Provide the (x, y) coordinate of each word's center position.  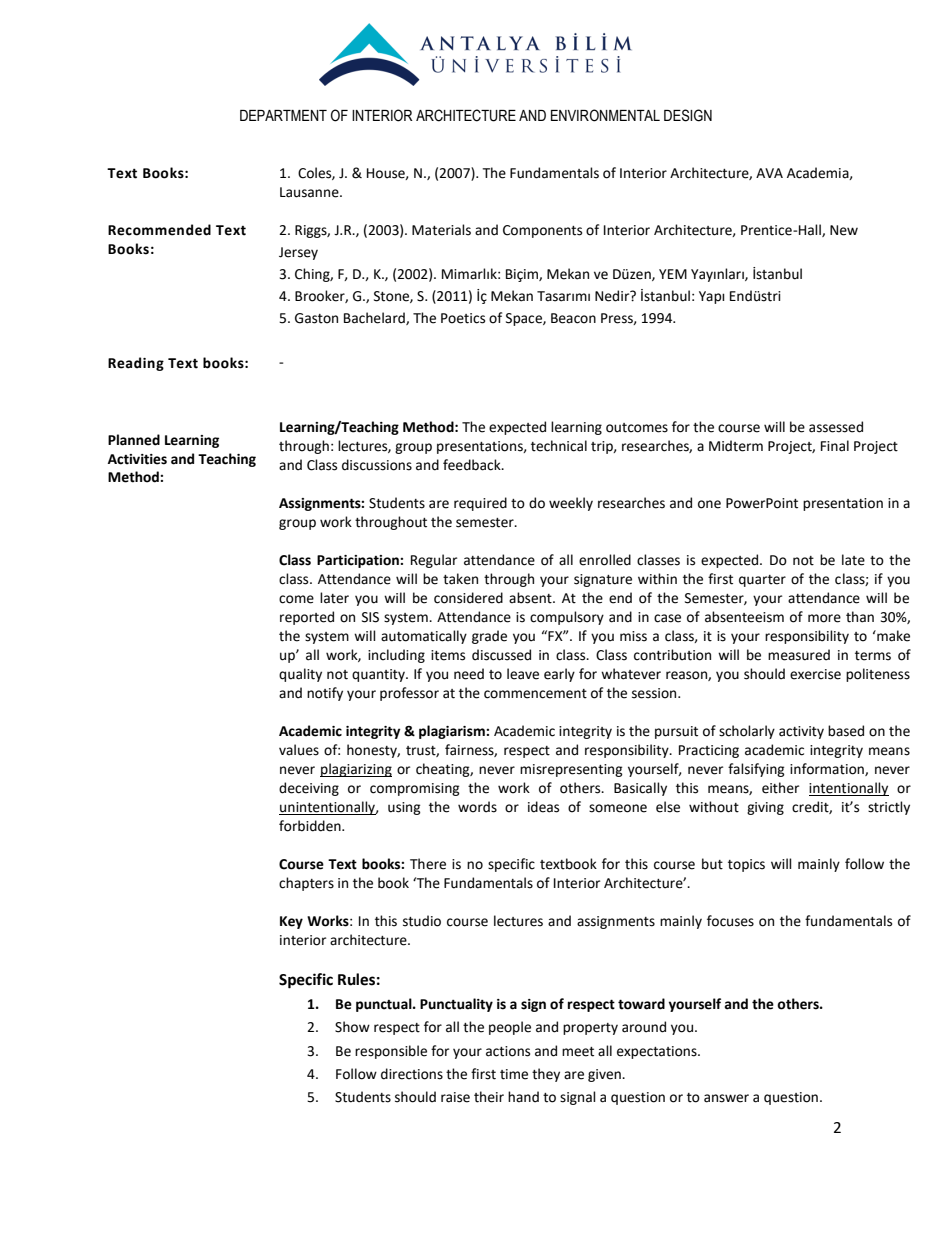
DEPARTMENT (283, 115)
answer (726, 1098)
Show (352, 1027)
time (514, 1074)
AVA (769, 173)
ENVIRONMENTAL (605, 115)
